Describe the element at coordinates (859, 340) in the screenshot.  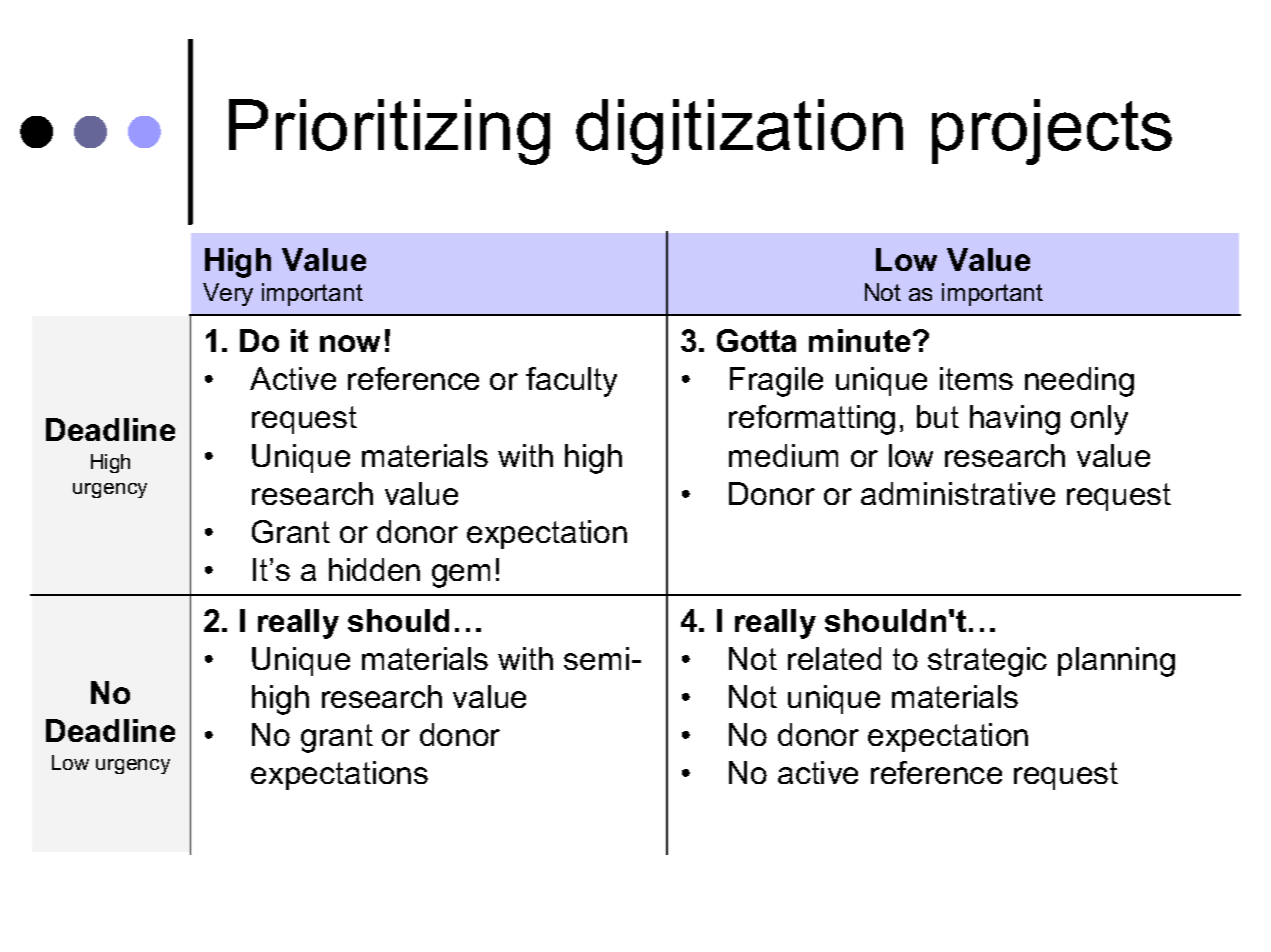
I see `minute` at that location.
